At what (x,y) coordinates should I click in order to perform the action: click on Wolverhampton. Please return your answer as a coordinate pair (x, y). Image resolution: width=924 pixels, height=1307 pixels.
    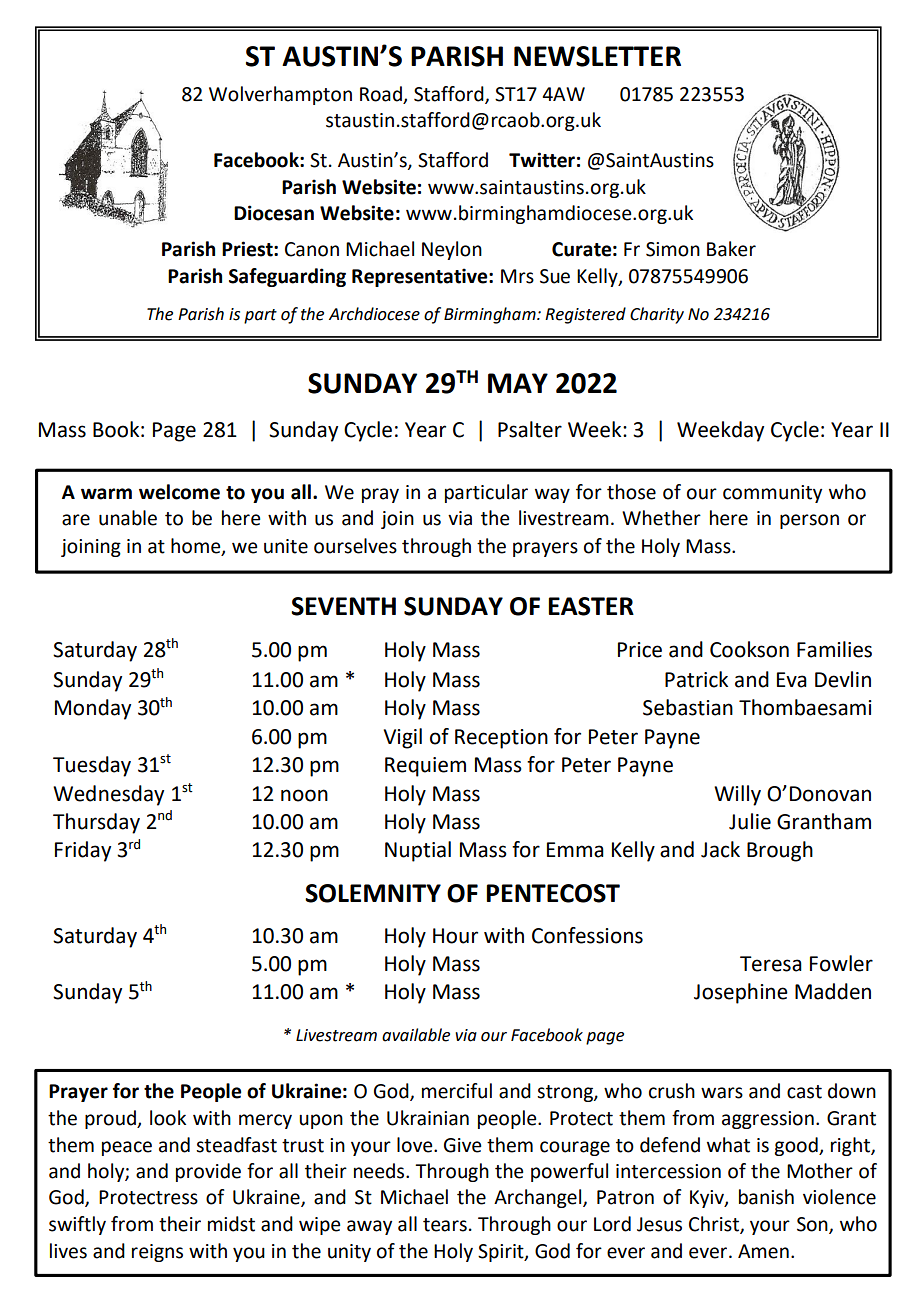
    Looking at the image, I should click on (280, 95).
